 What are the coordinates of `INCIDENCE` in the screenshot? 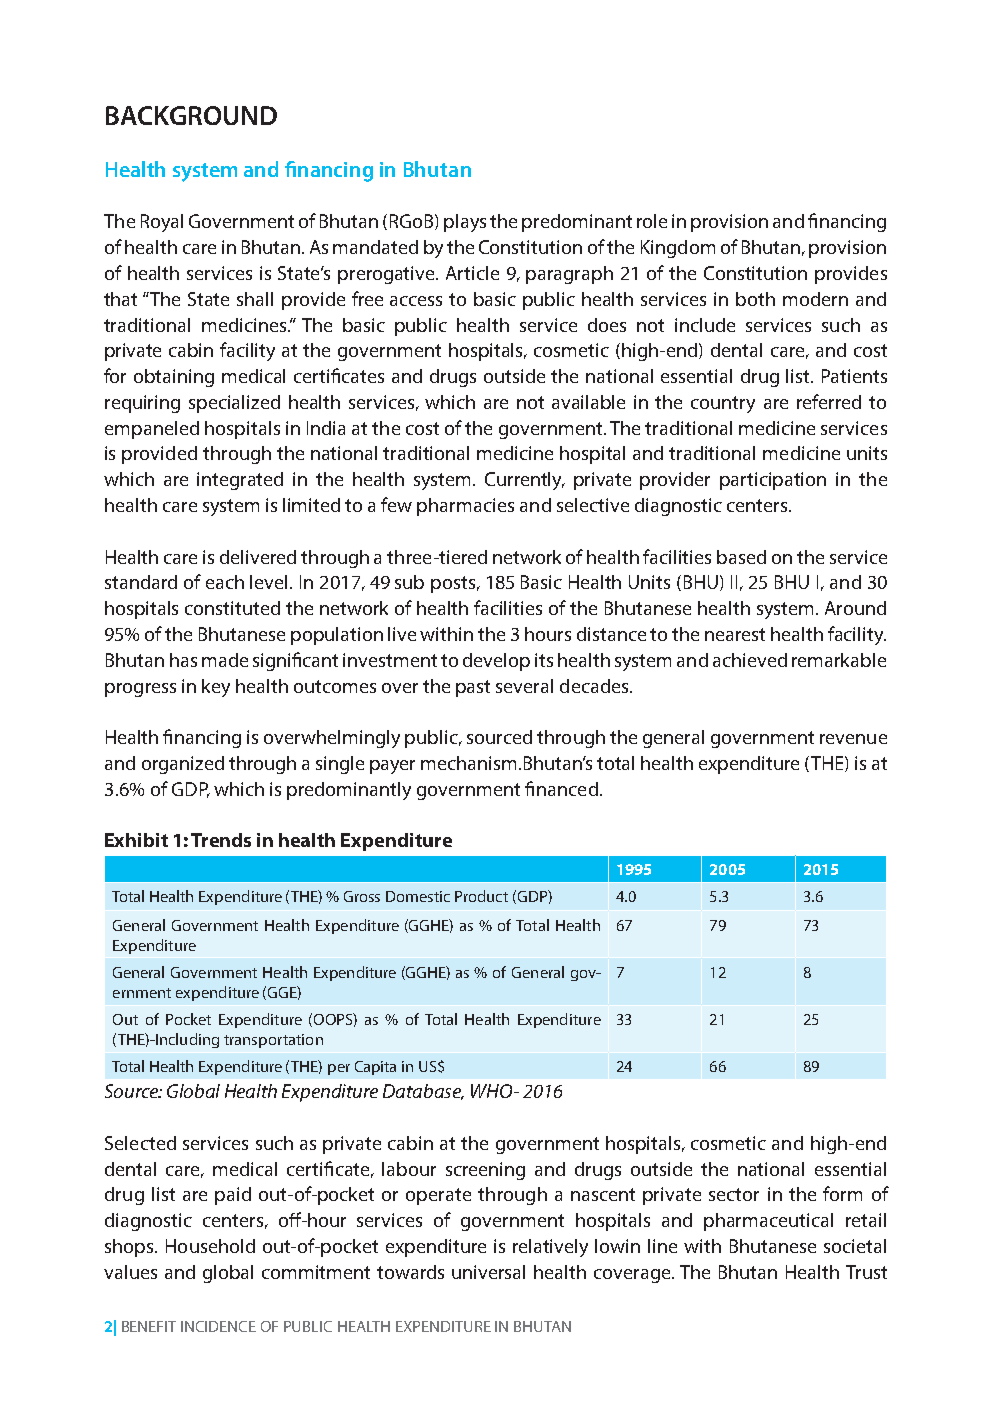 It's located at (218, 1326).
